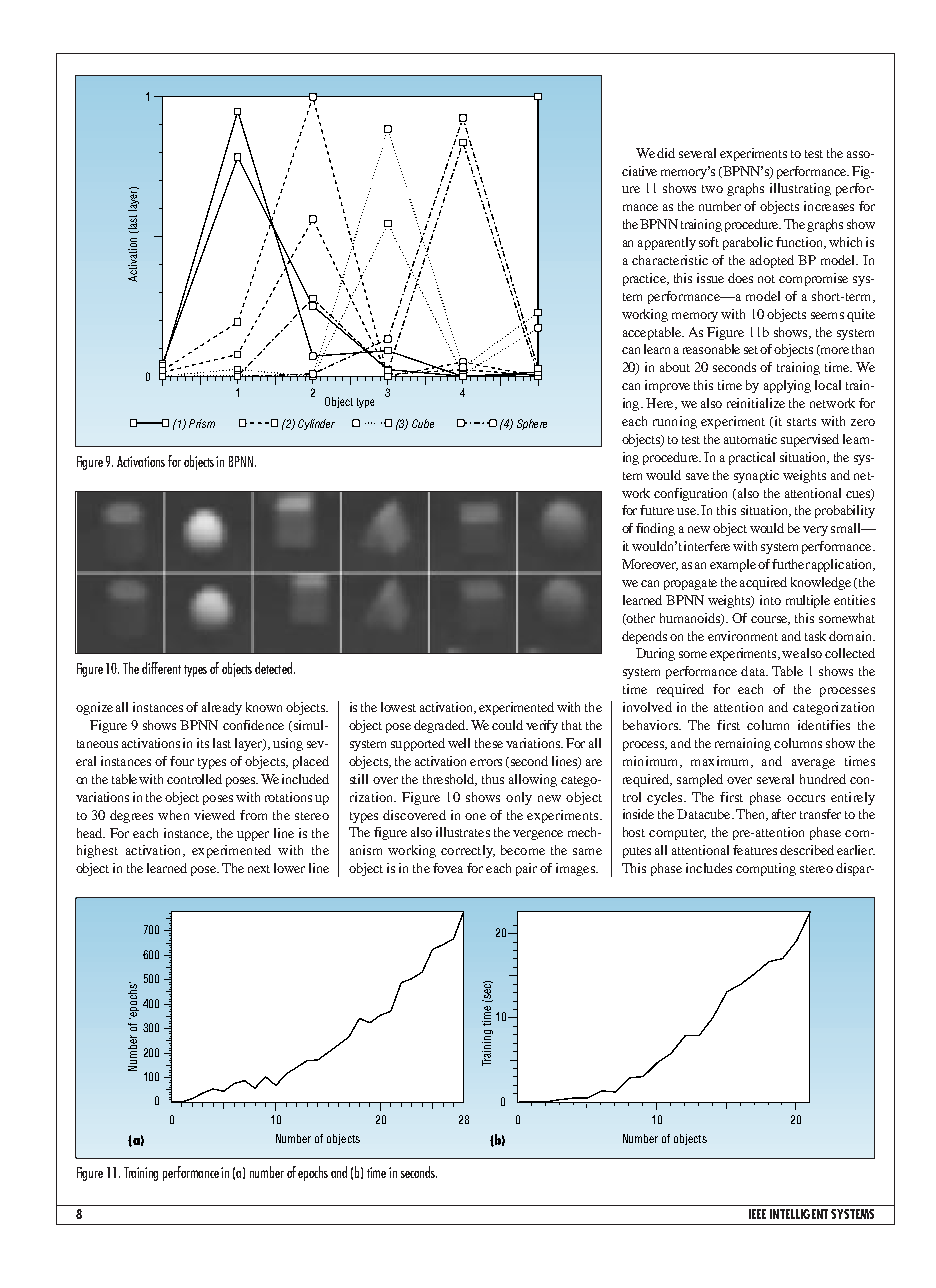  What do you see at coordinates (800, 189) in the screenshot?
I see `illustrating` at bounding box center [800, 189].
